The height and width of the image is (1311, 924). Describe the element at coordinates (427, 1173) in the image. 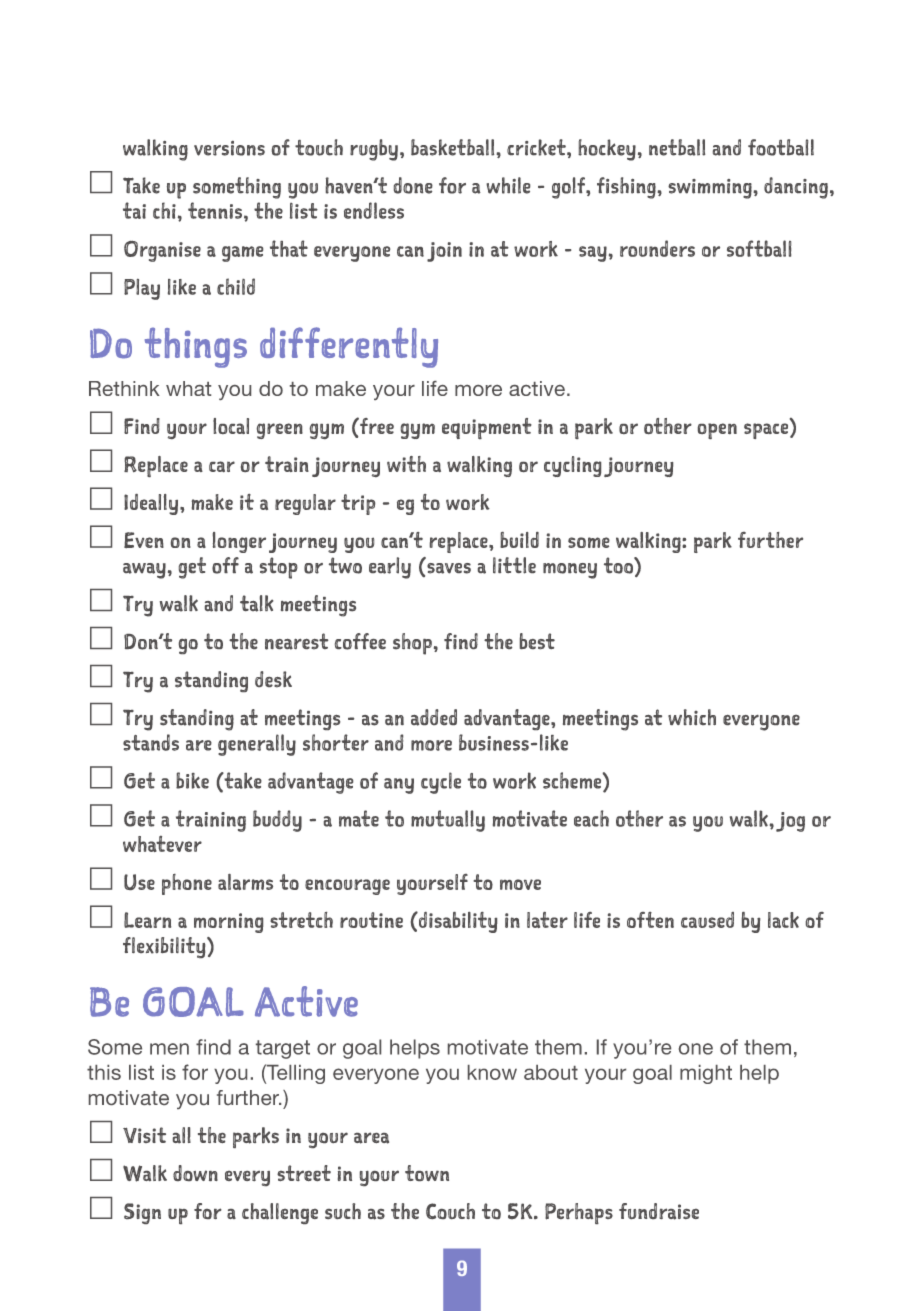

I see `town` at that location.
